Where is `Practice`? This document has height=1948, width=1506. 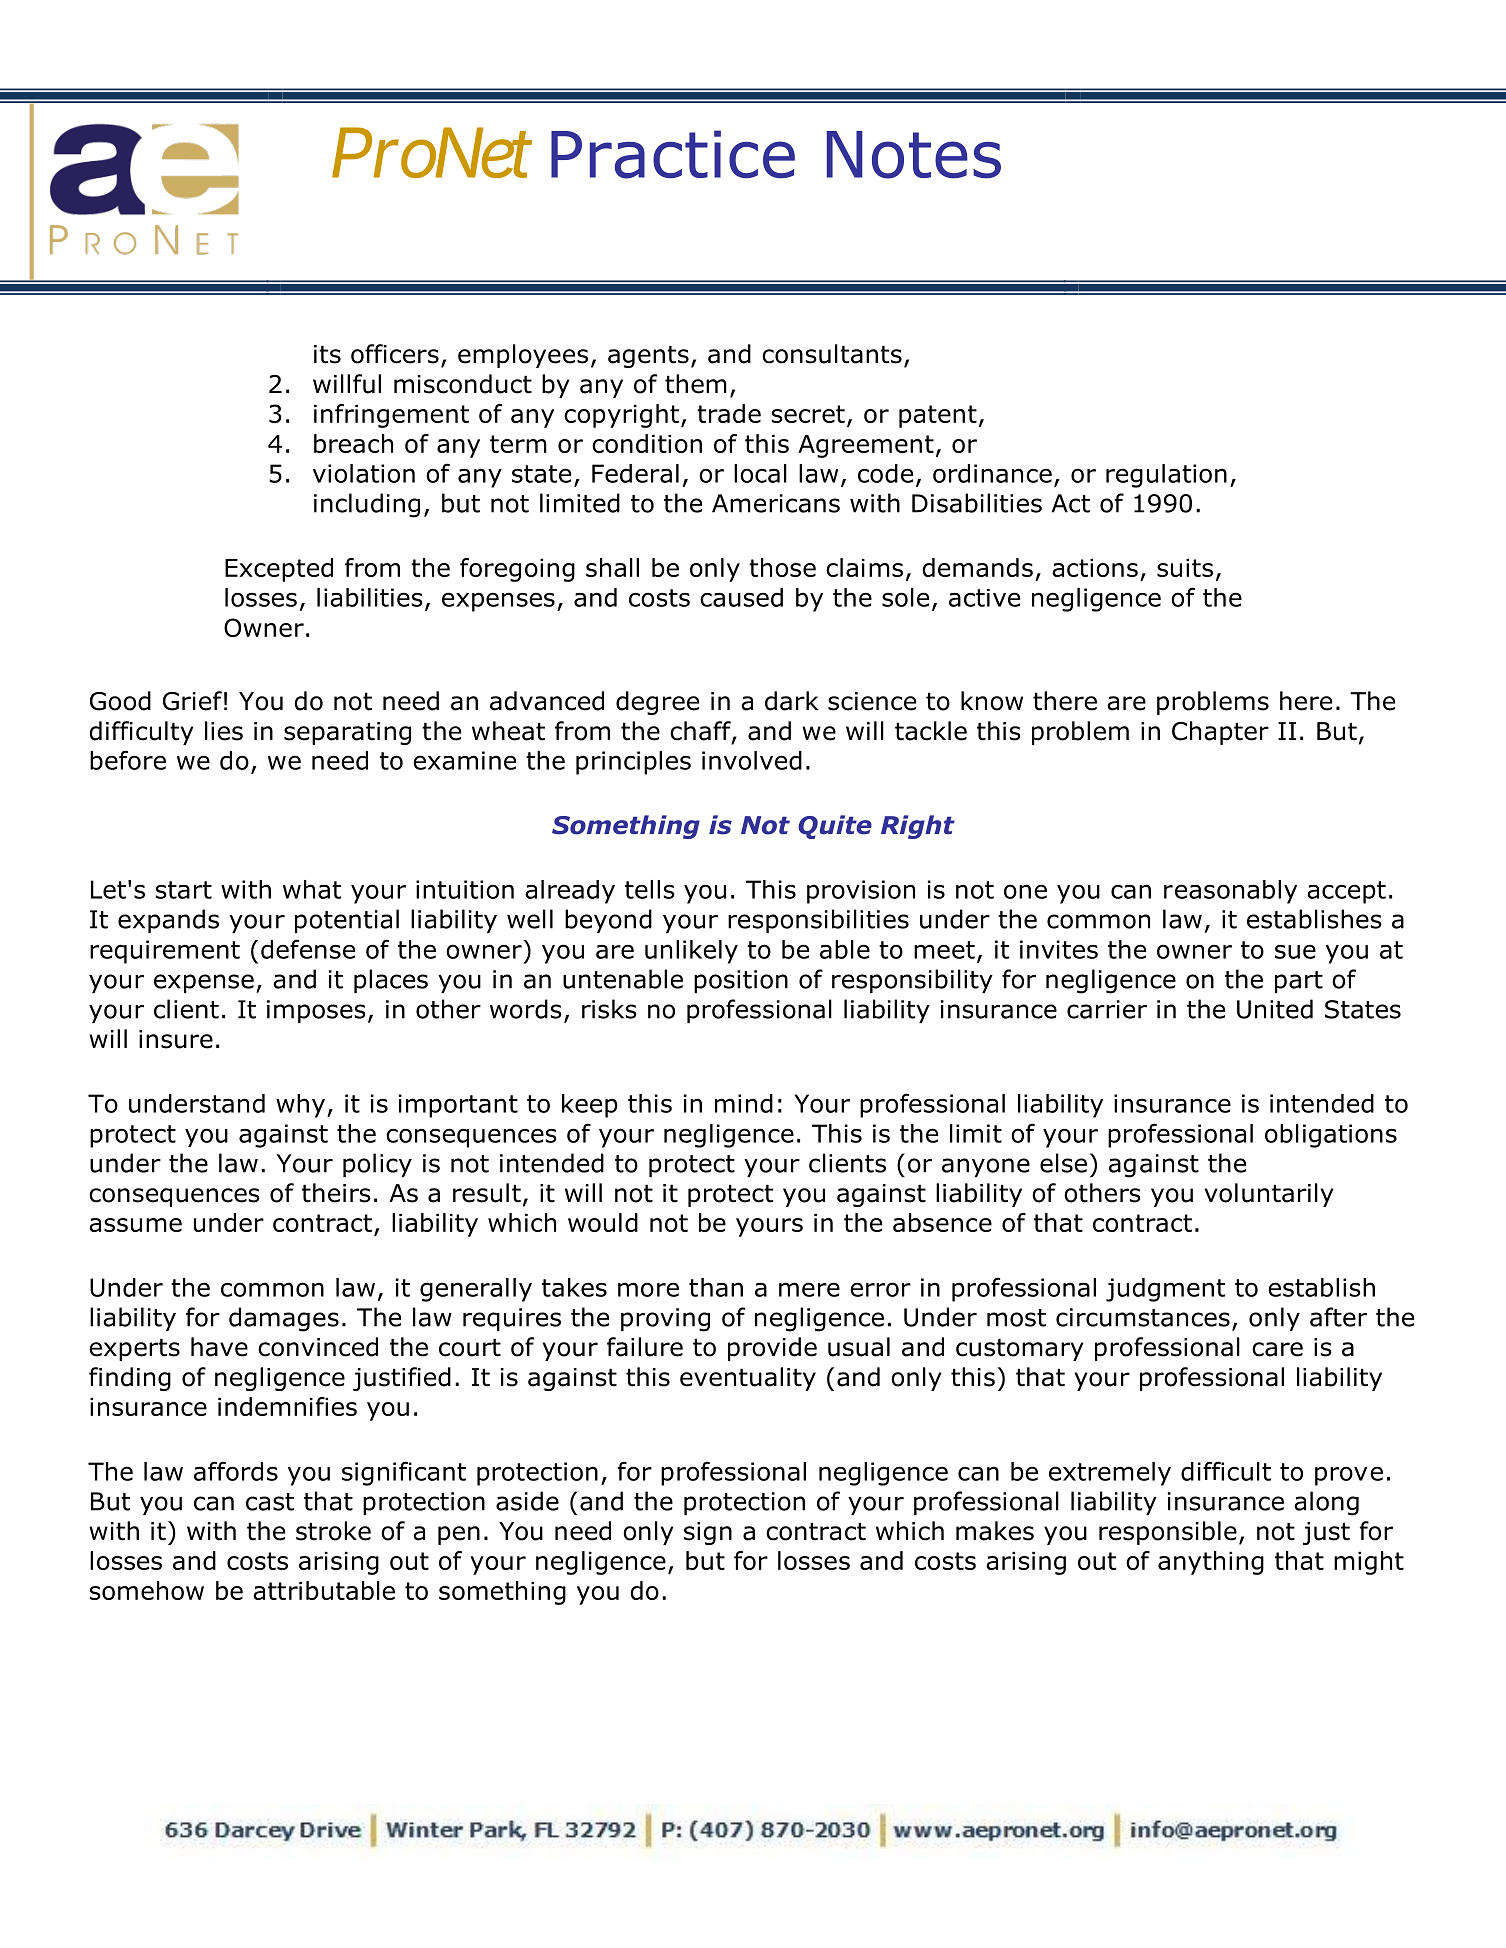
Practice is located at coordinates (673, 154).
